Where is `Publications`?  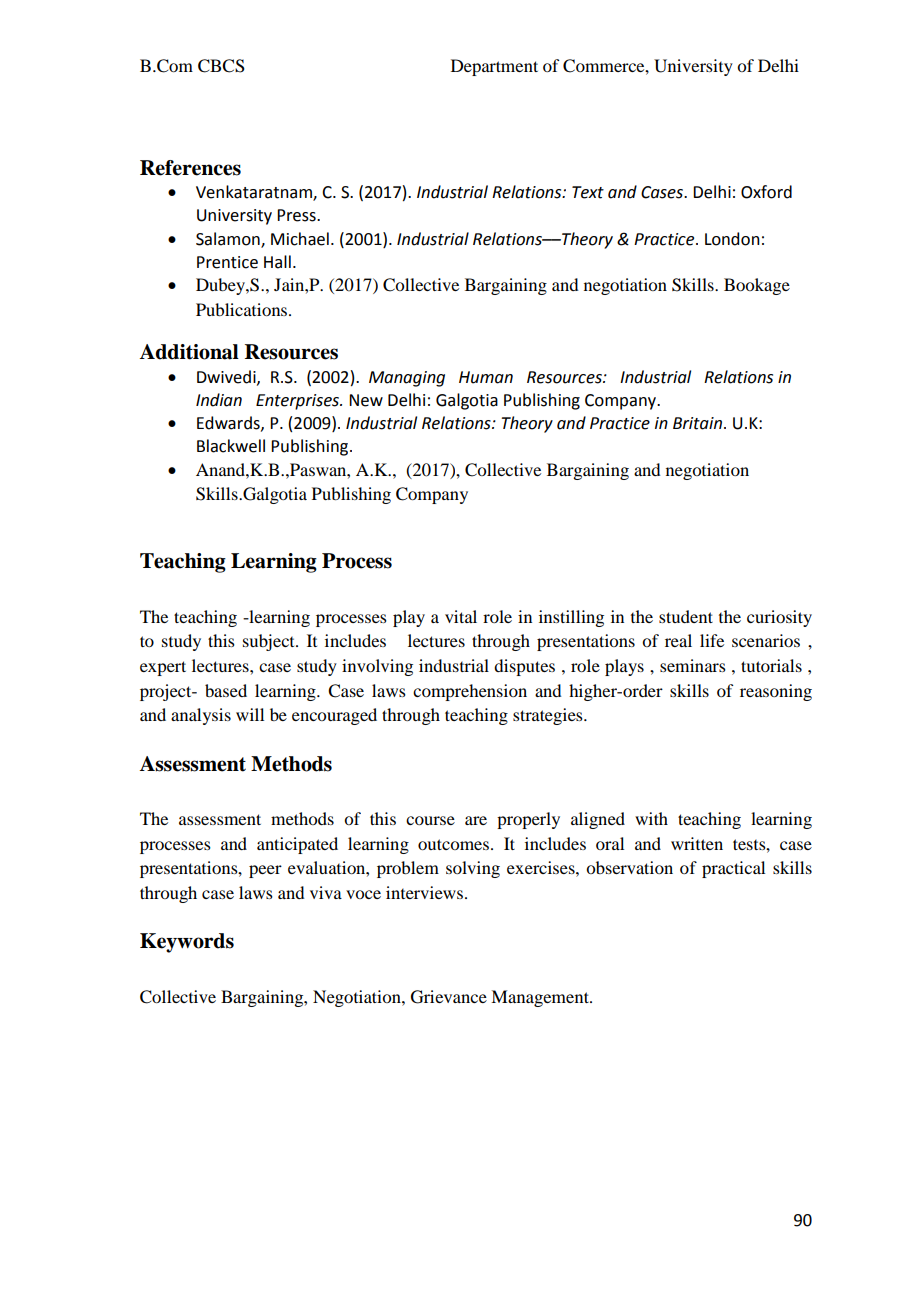
Publications is located at coordinates (243, 309).
